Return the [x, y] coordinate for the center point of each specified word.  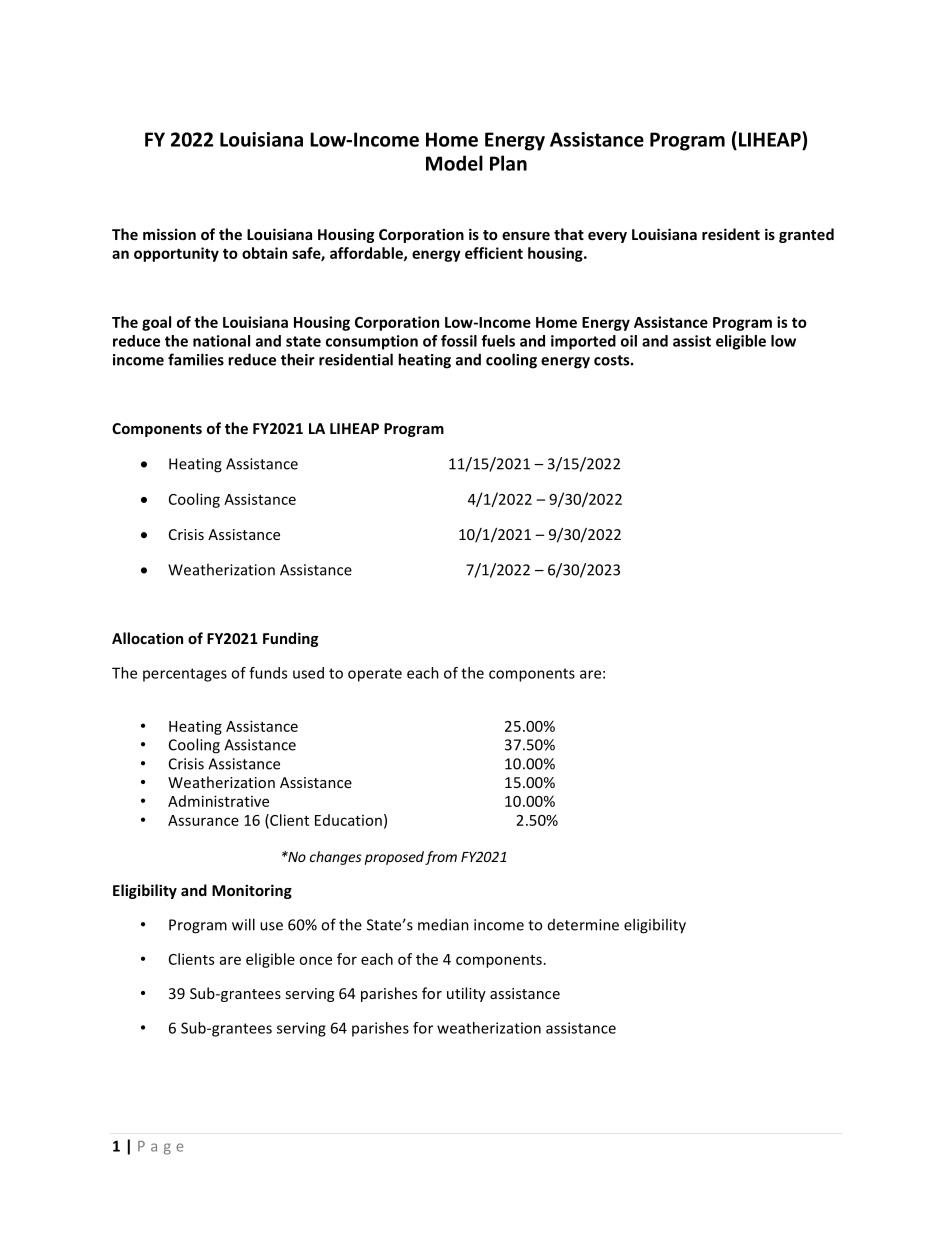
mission [169, 234]
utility [466, 994]
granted [806, 235]
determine [583, 925]
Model [454, 163]
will [243, 924]
